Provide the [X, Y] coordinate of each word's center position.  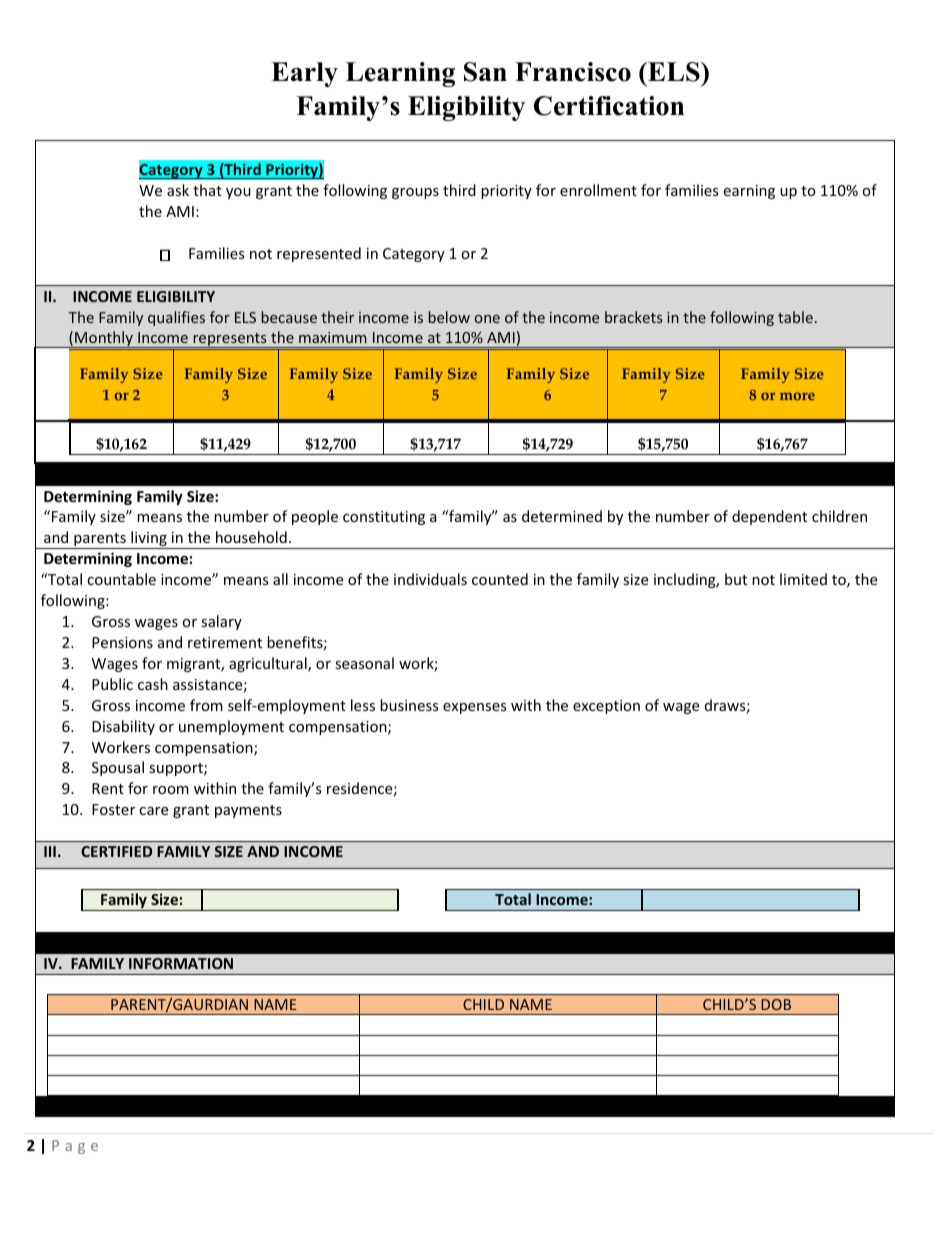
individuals [430, 579]
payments [248, 811]
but [736, 579]
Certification [609, 106]
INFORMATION [181, 963]
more [797, 396]
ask [178, 190]
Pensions [122, 642]
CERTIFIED [116, 851]
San [485, 72]
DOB [776, 1004]
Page [75, 1147]
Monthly [104, 340]
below [449, 317]
